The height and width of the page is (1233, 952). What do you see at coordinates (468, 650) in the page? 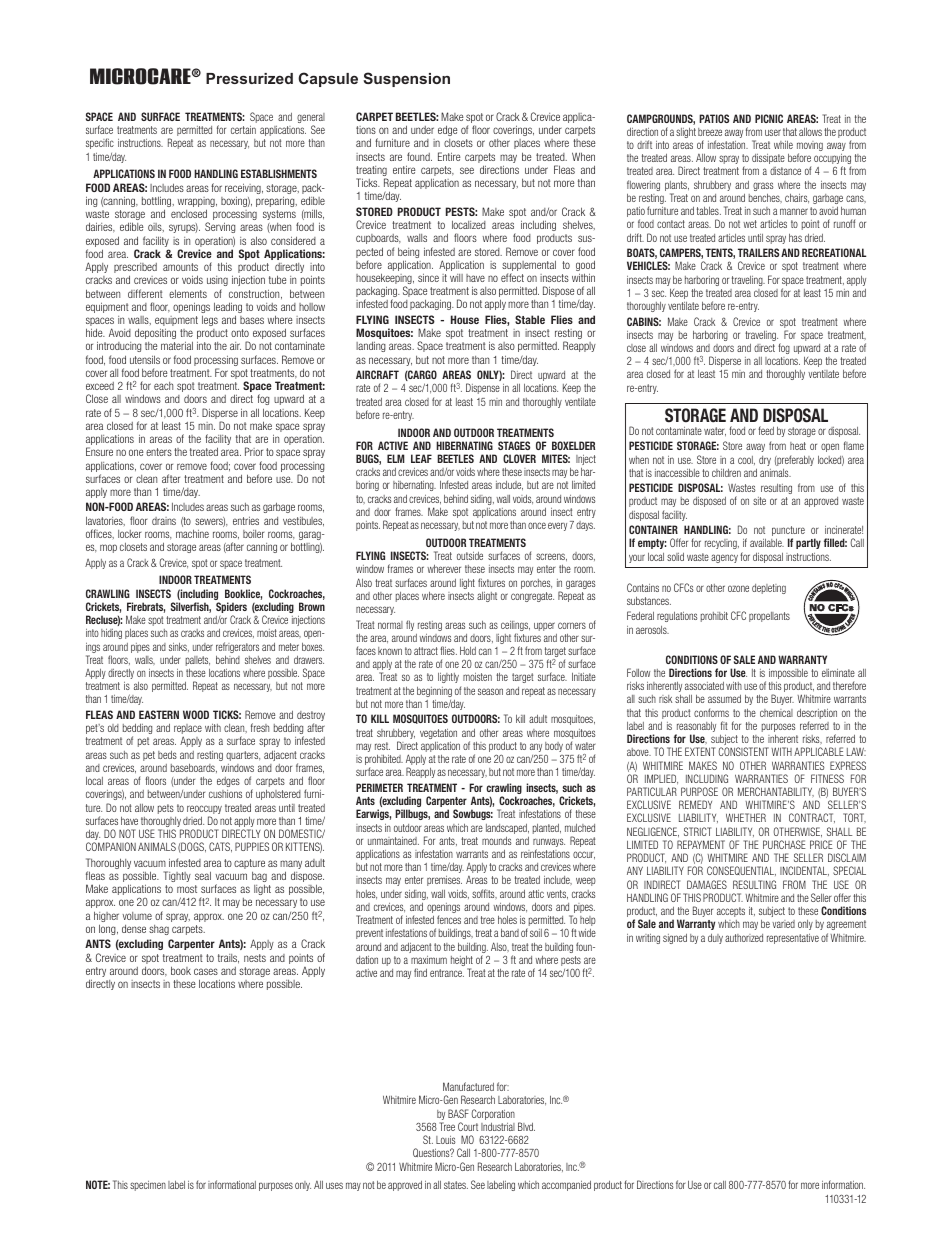
I see `Hold` at bounding box center [468, 650].
